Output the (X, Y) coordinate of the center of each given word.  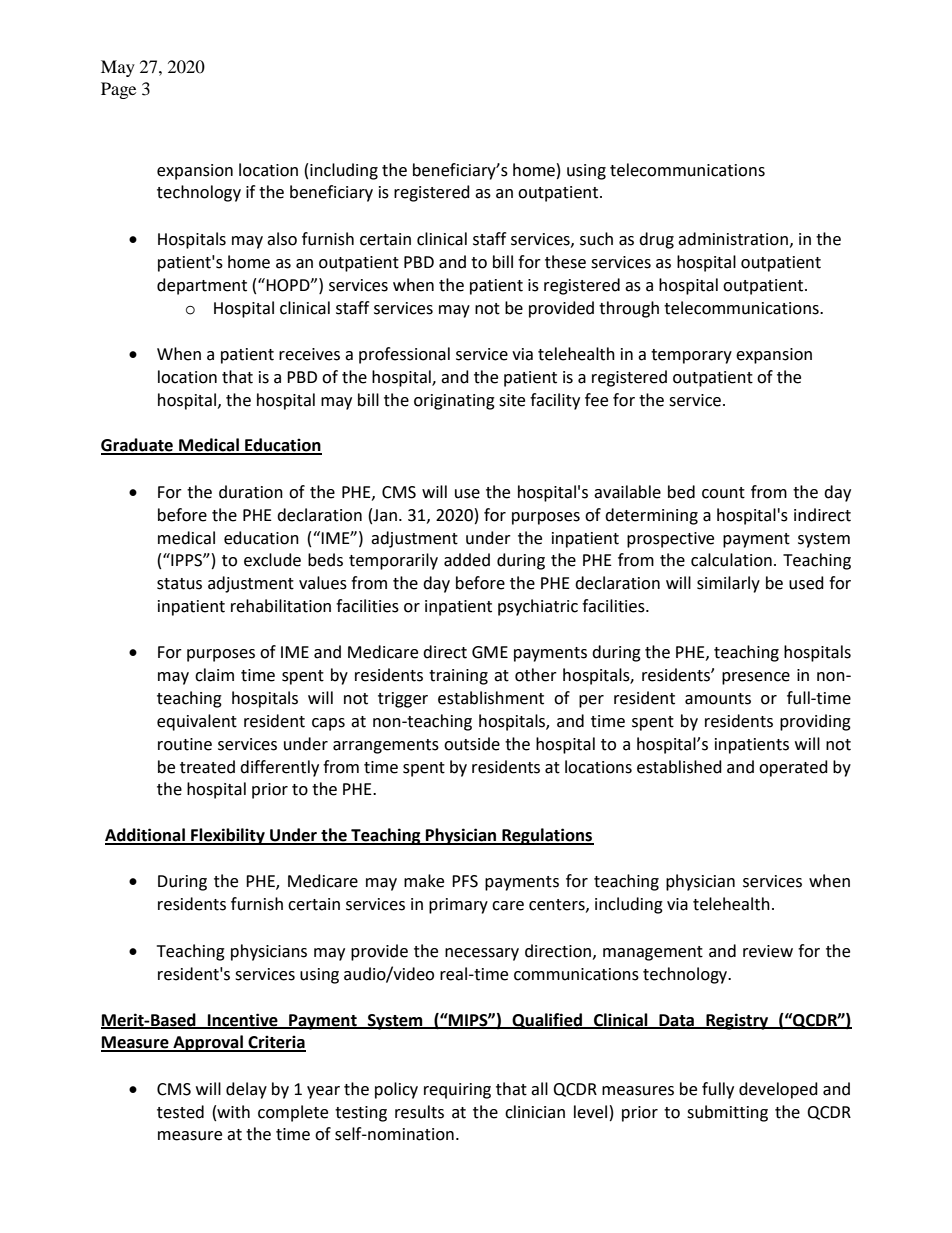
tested (180, 1112)
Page (118, 90)
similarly (728, 584)
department (202, 286)
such (596, 239)
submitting (727, 1113)
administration (733, 239)
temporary (691, 356)
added (467, 560)
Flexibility (228, 836)
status (179, 584)
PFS (465, 881)
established (679, 767)
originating (454, 402)
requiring (457, 1091)
